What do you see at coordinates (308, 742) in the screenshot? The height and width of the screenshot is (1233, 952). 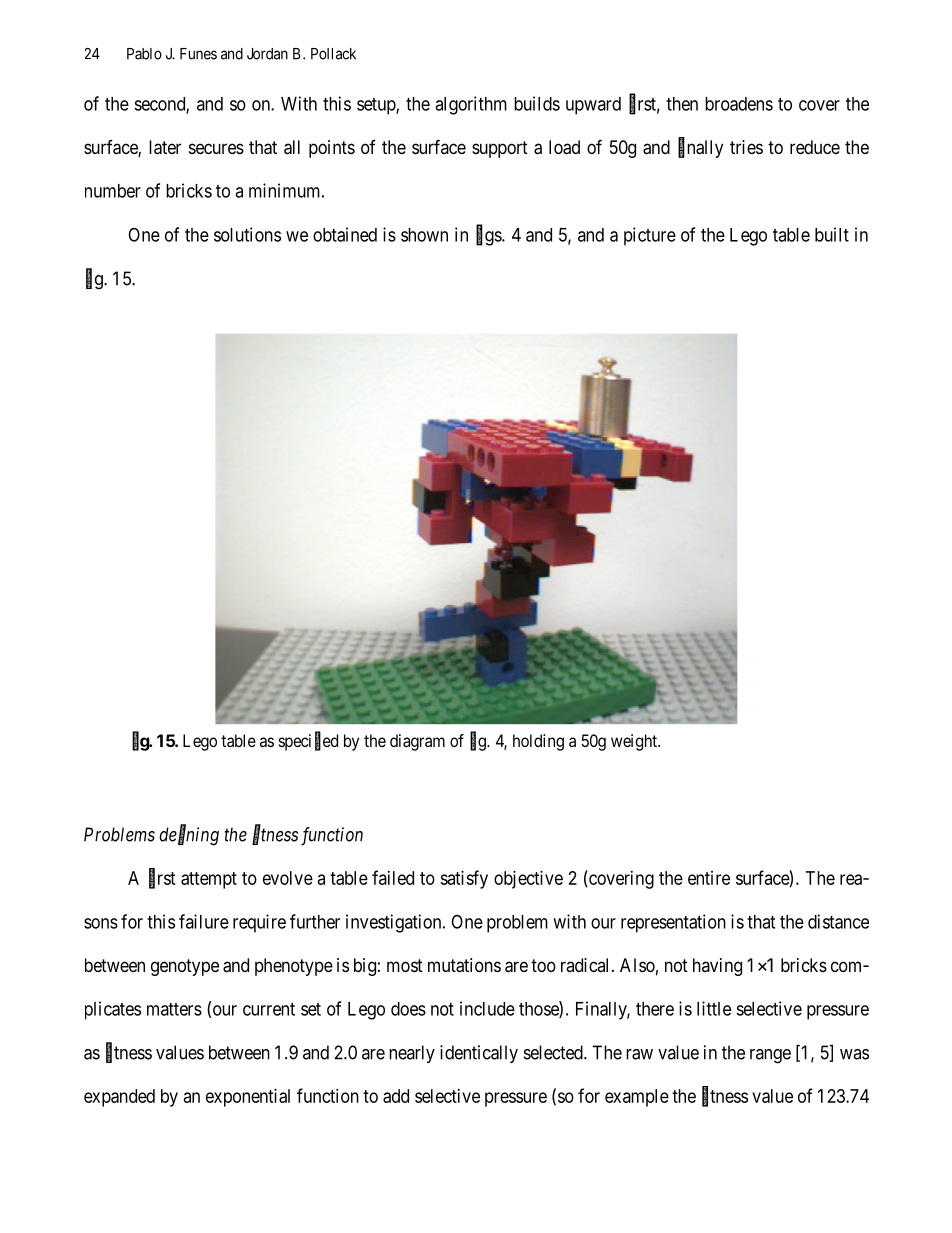 I see `specified` at bounding box center [308, 742].
